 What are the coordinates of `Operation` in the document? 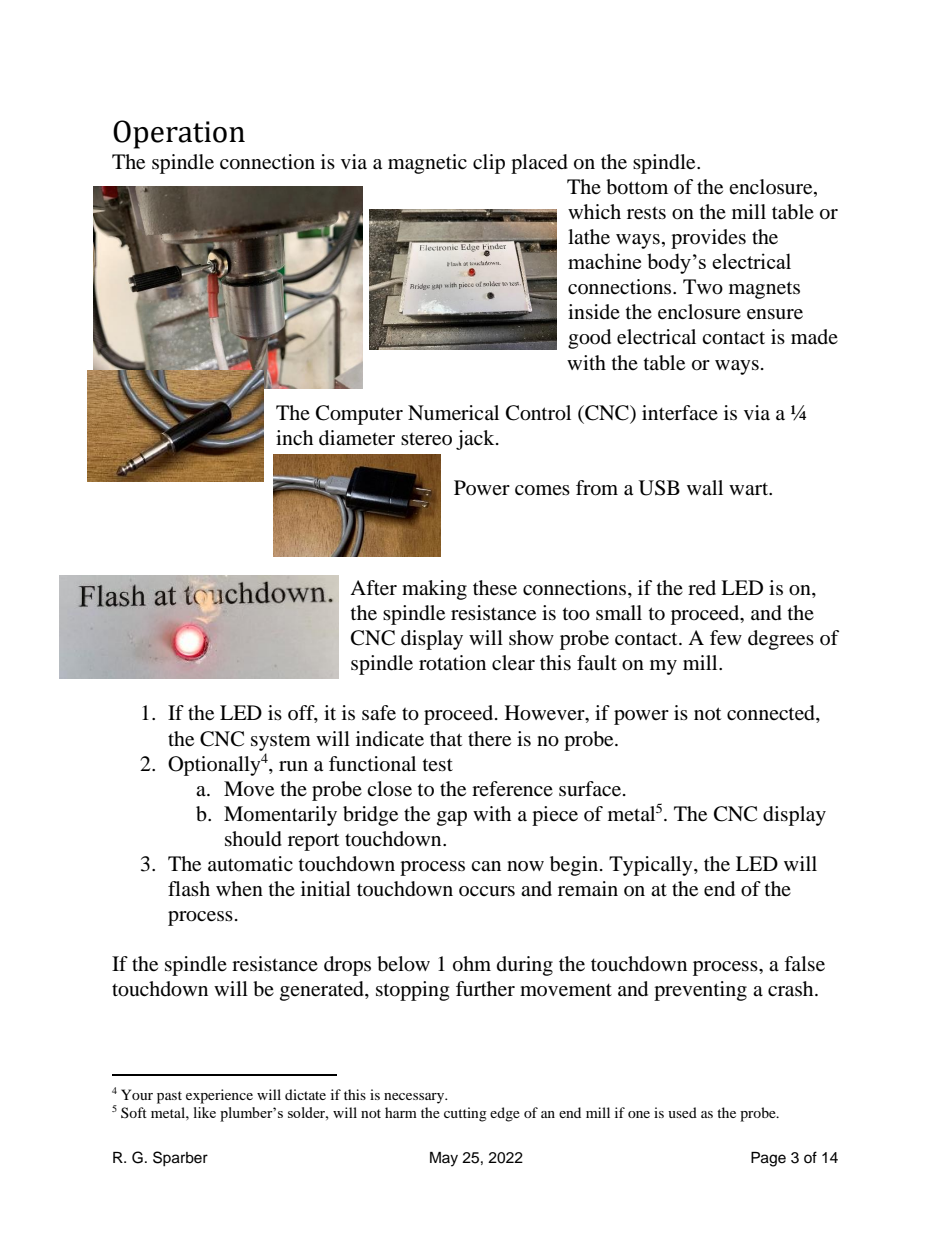 It's located at (179, 134).
